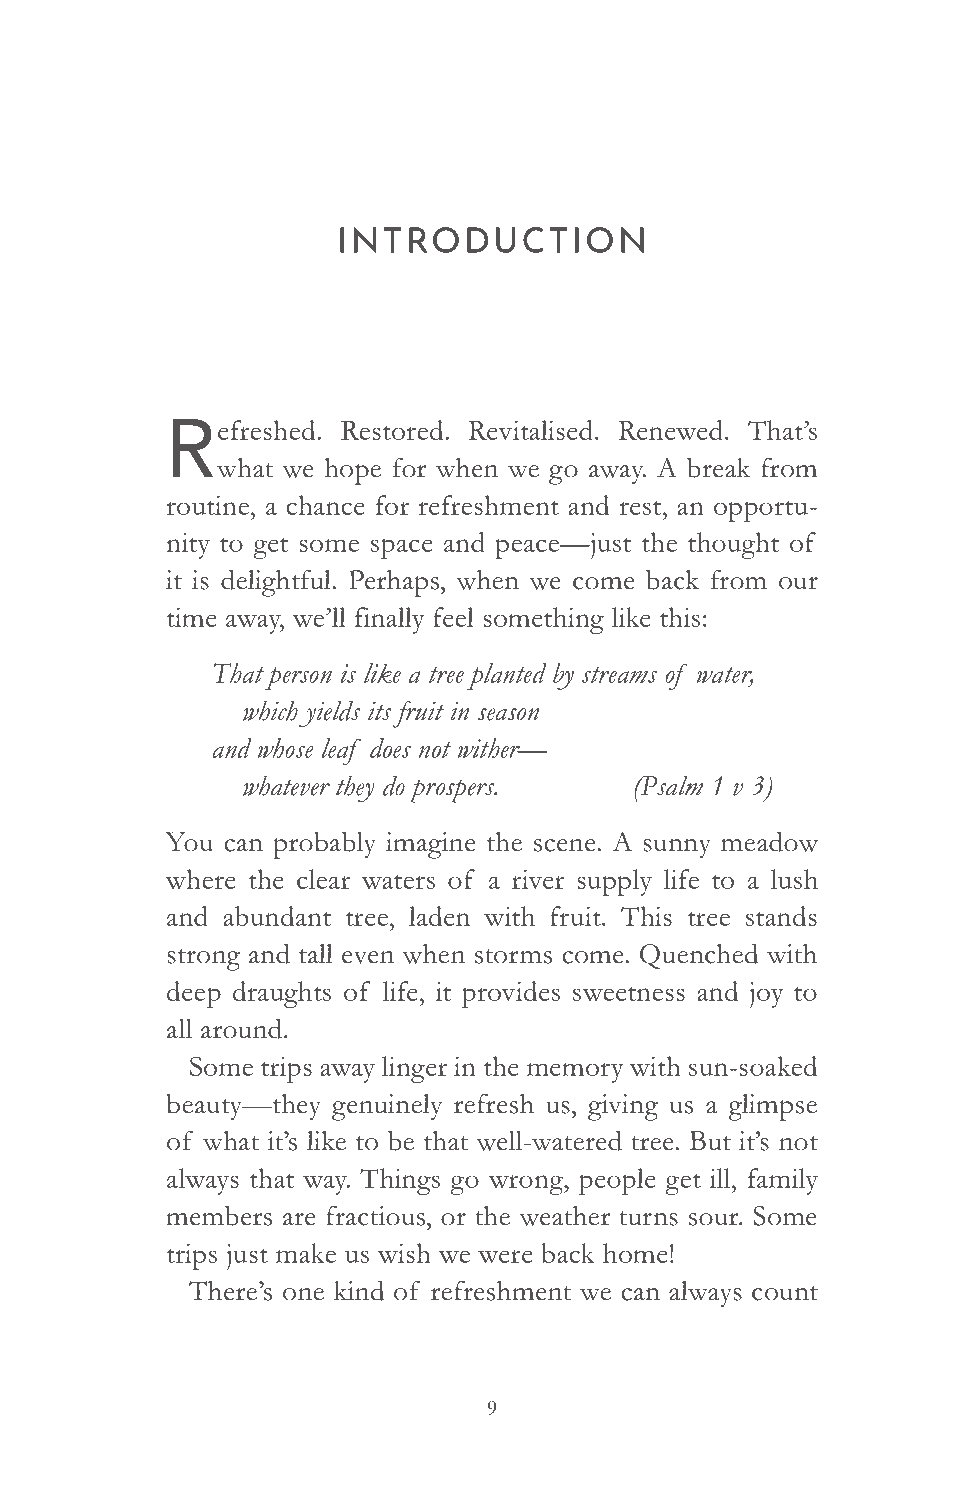 This image has width=980, height=1498. I want to click on Revitalised, so click(532, 430).
